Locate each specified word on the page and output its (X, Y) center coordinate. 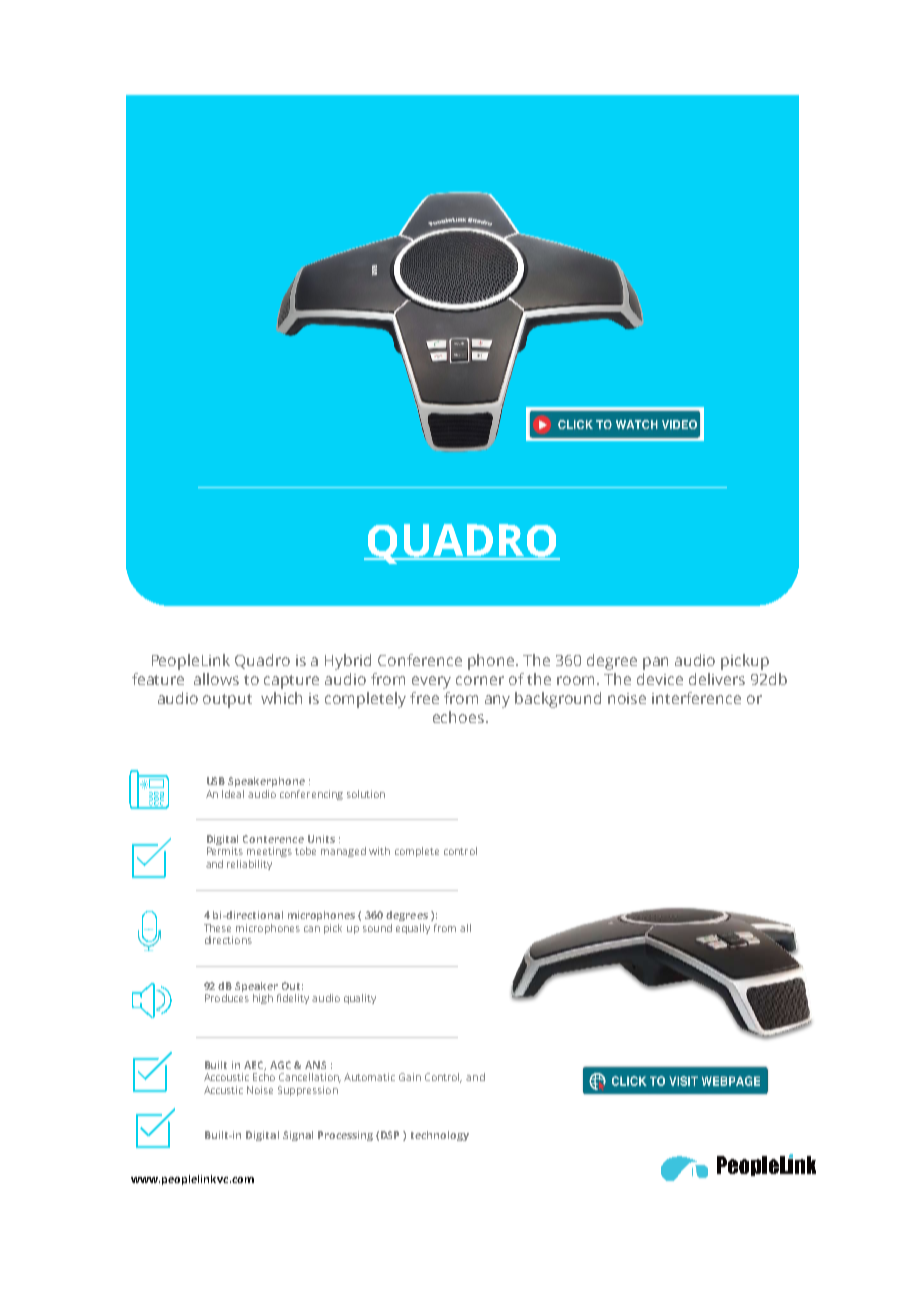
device (660, 679)
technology (440, 1136)
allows (216, 679)
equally (413, 929)
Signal (298, 1136)
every (431, 682)
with (379, 851)
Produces (227, 998)
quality (360, 999)
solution (366, 794)
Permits (225, 851)
